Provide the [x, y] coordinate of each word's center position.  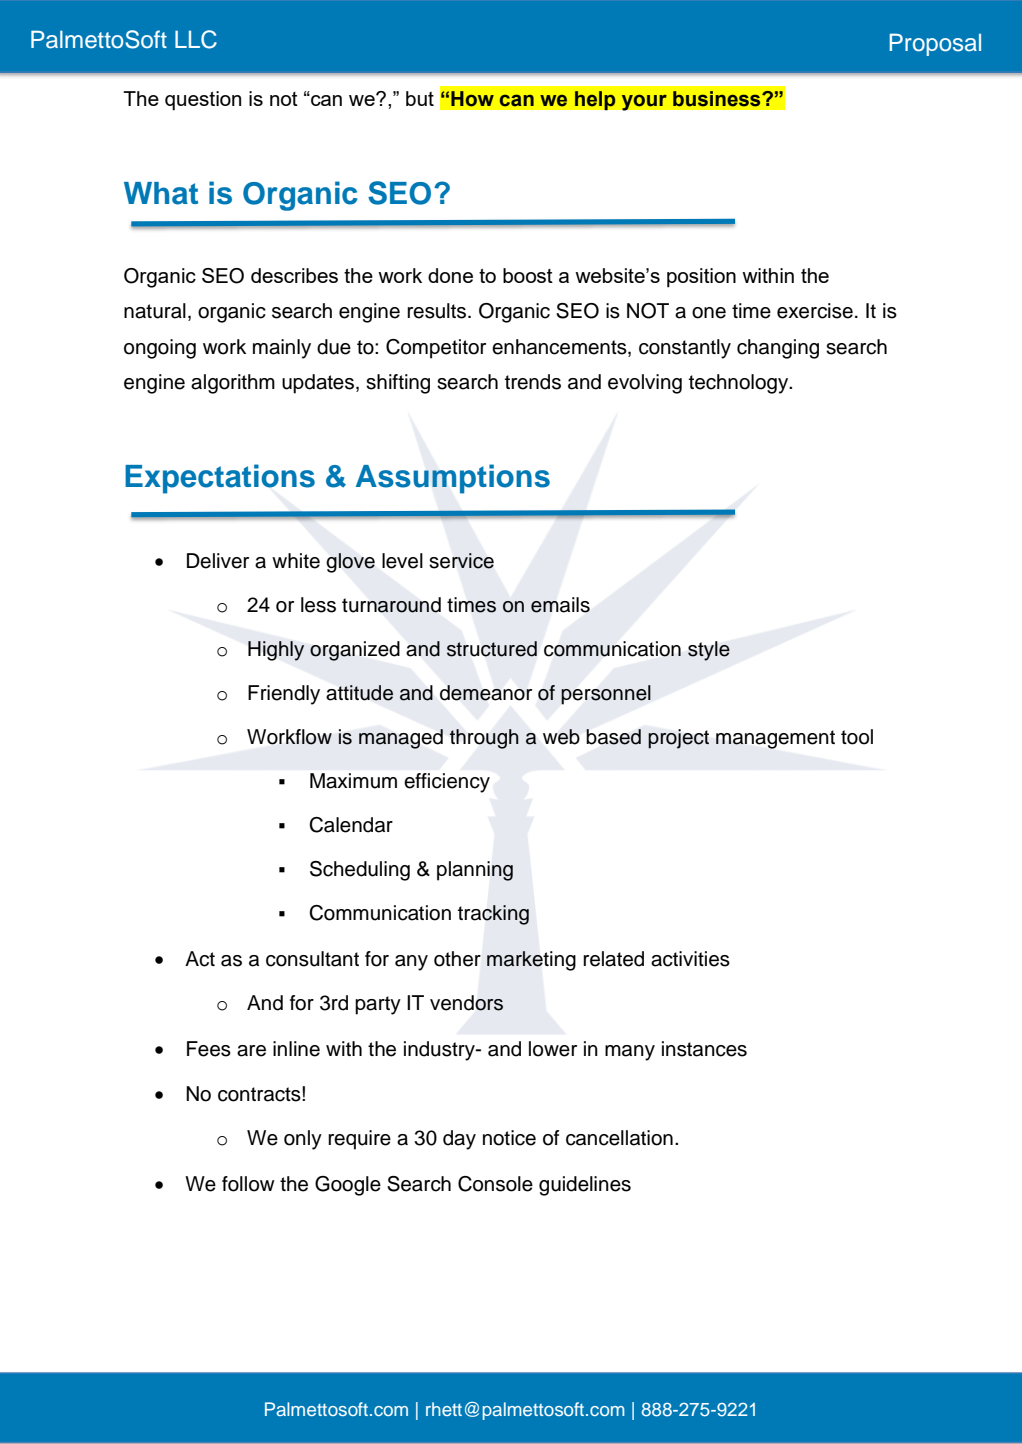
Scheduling [360, 871]
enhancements [560, 347]
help [595, 100]
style [709, 651]
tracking [493, 915]
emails [560, 605]
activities [690, 959]
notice [509, 1138]
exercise [815, 311]
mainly [282, 349]
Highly [276, 651]
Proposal [935, 44]
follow [248, 1184]
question [203, 101]
